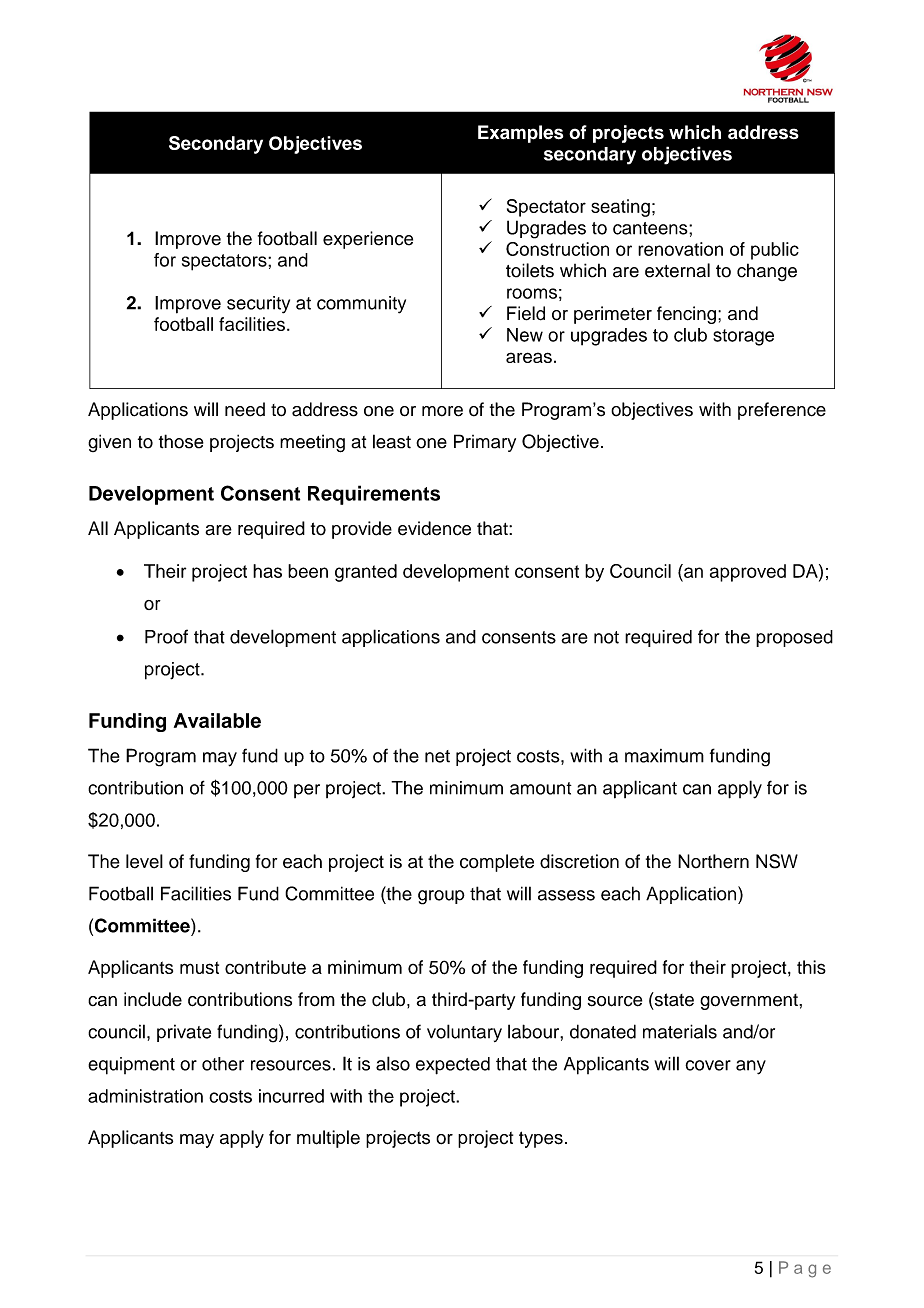  I want to click on Primary, so click(485, 443).
